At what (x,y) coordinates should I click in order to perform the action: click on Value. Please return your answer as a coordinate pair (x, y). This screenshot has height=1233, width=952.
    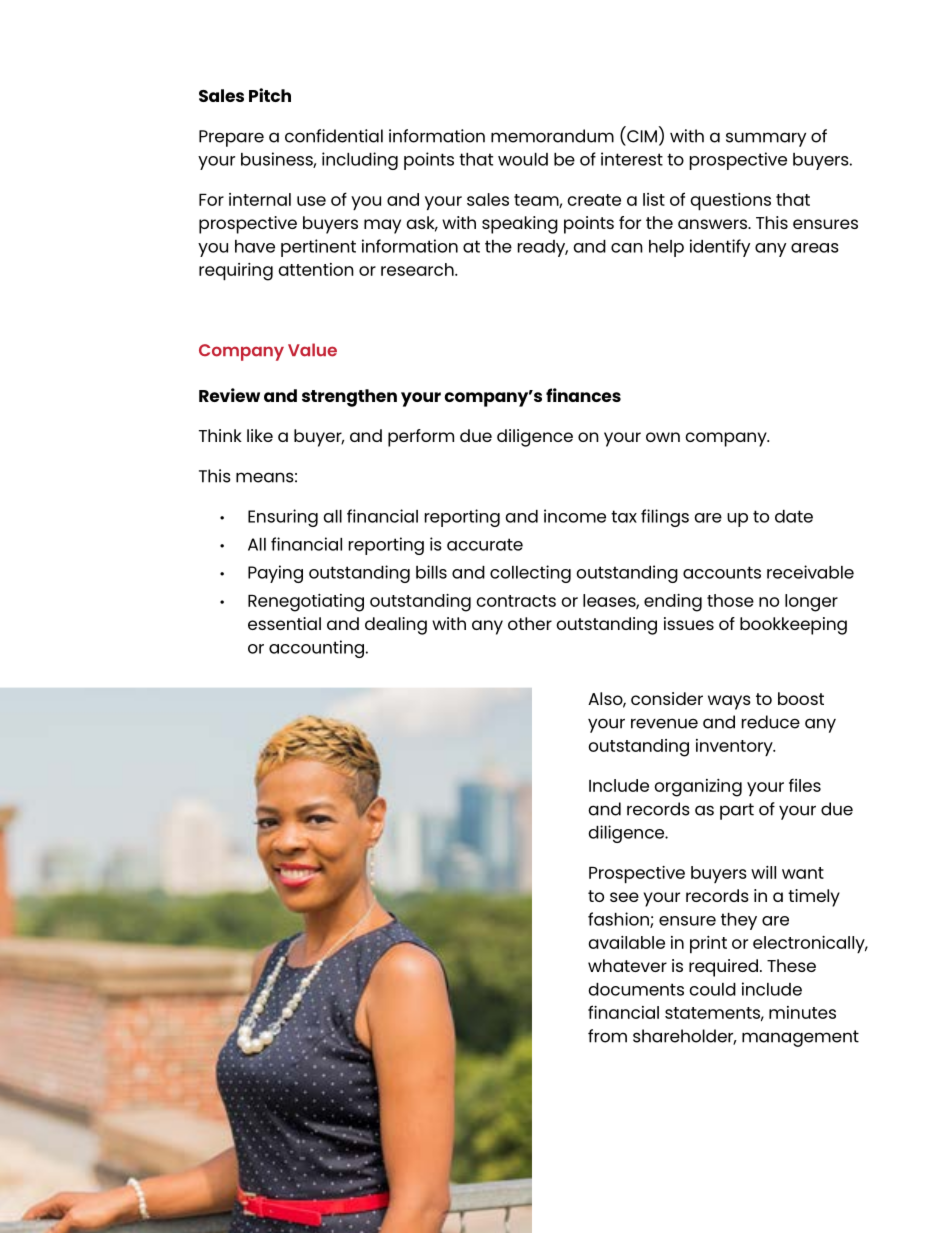
    Looking at the image, I should click on (312, 350).
